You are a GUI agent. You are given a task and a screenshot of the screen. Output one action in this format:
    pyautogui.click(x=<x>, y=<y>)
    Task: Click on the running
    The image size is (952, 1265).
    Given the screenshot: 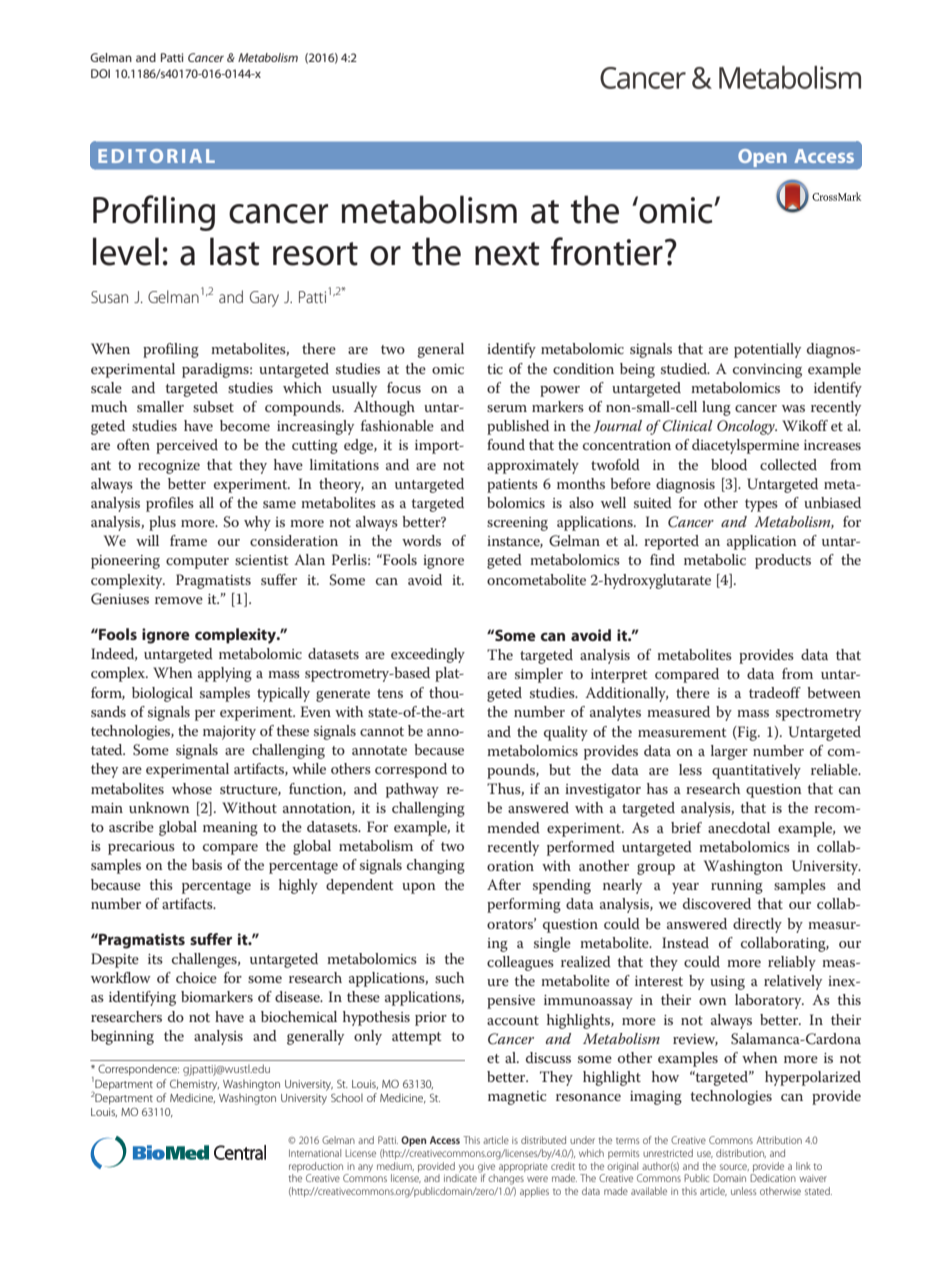 What is the action you would take?
    pyautogui.click(x=737, y=887)
